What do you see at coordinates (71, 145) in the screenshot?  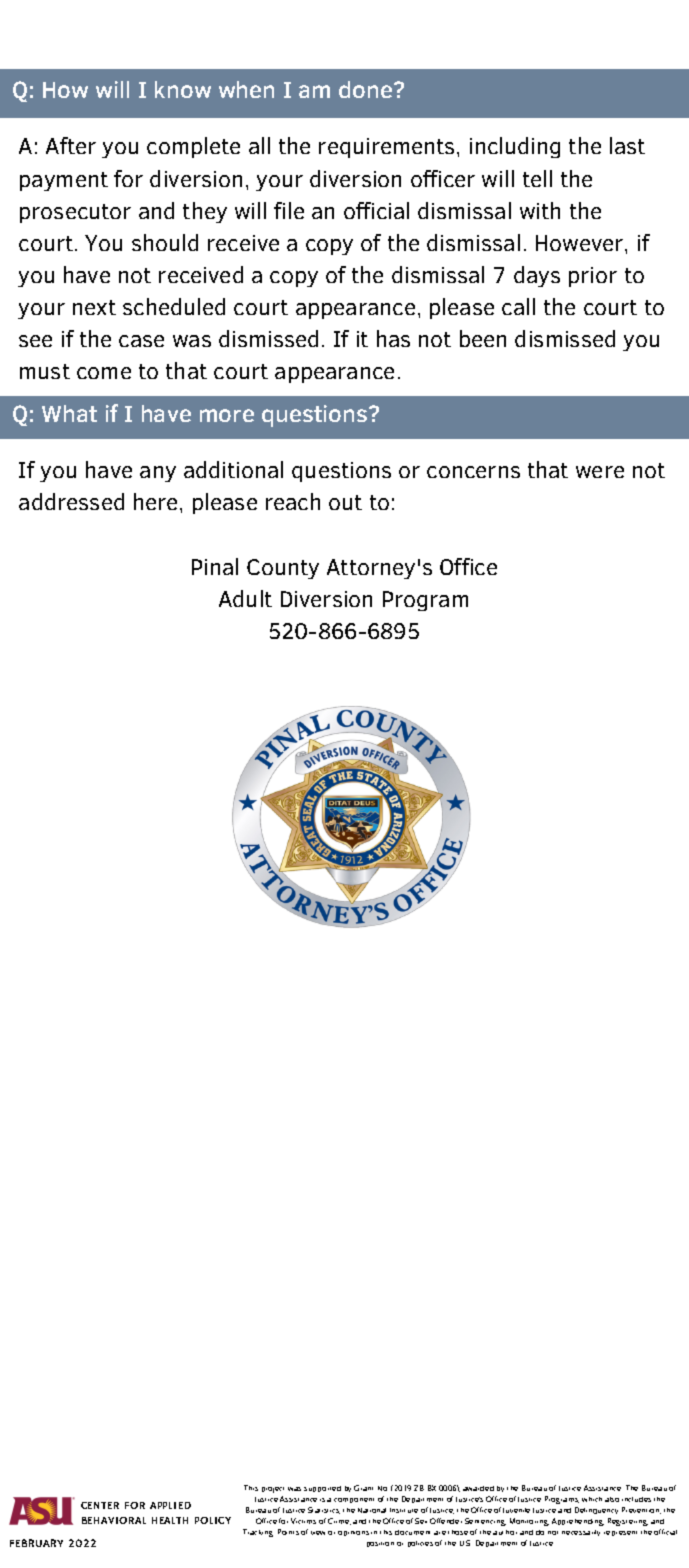 I see `After` at bounding box center [71, 145].
